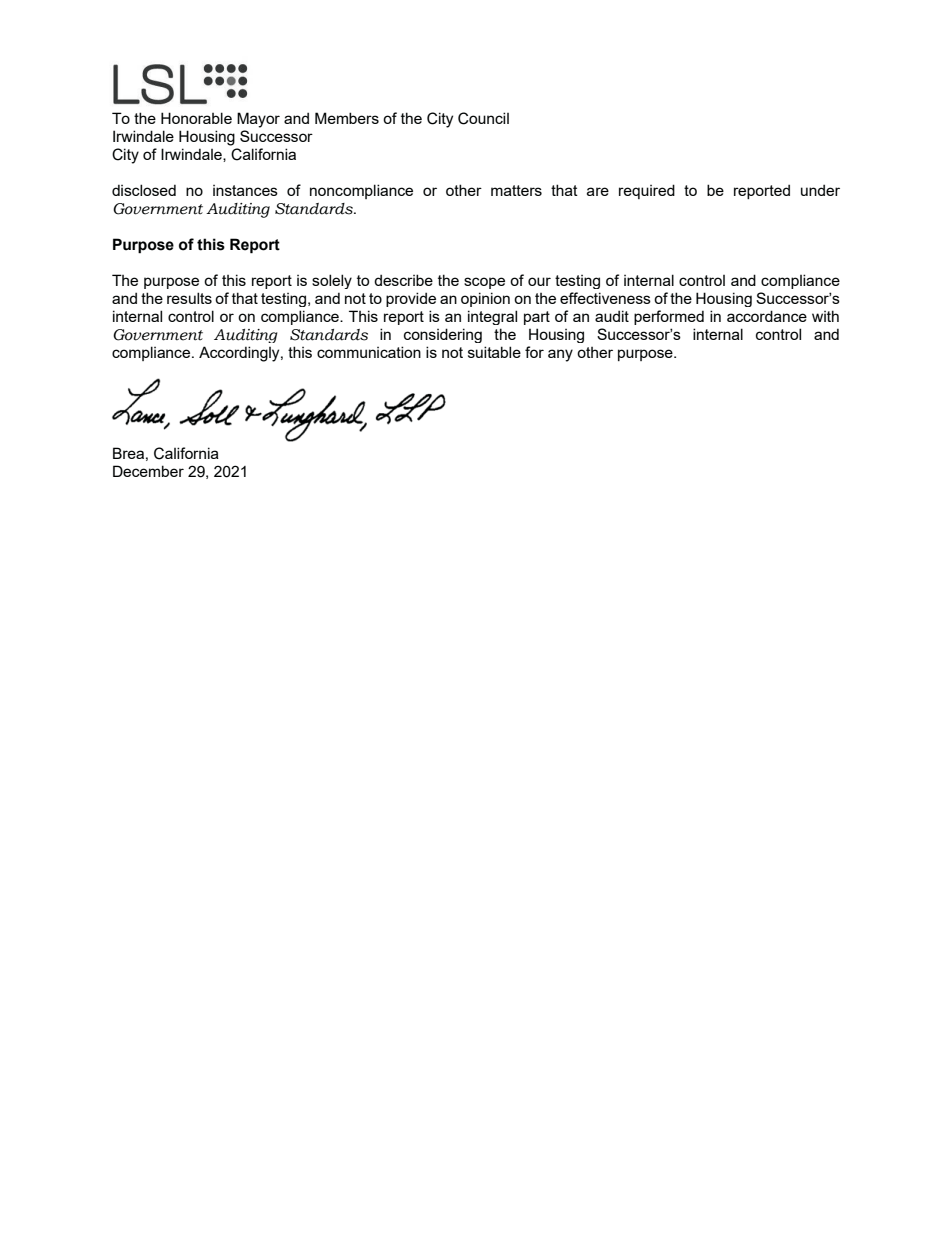 Image resolution: width=952 pixels, height=1233 pixels. What do you see at coordinates (560, 355) in the image?
I see `any` at bounding box center [560, 355].
